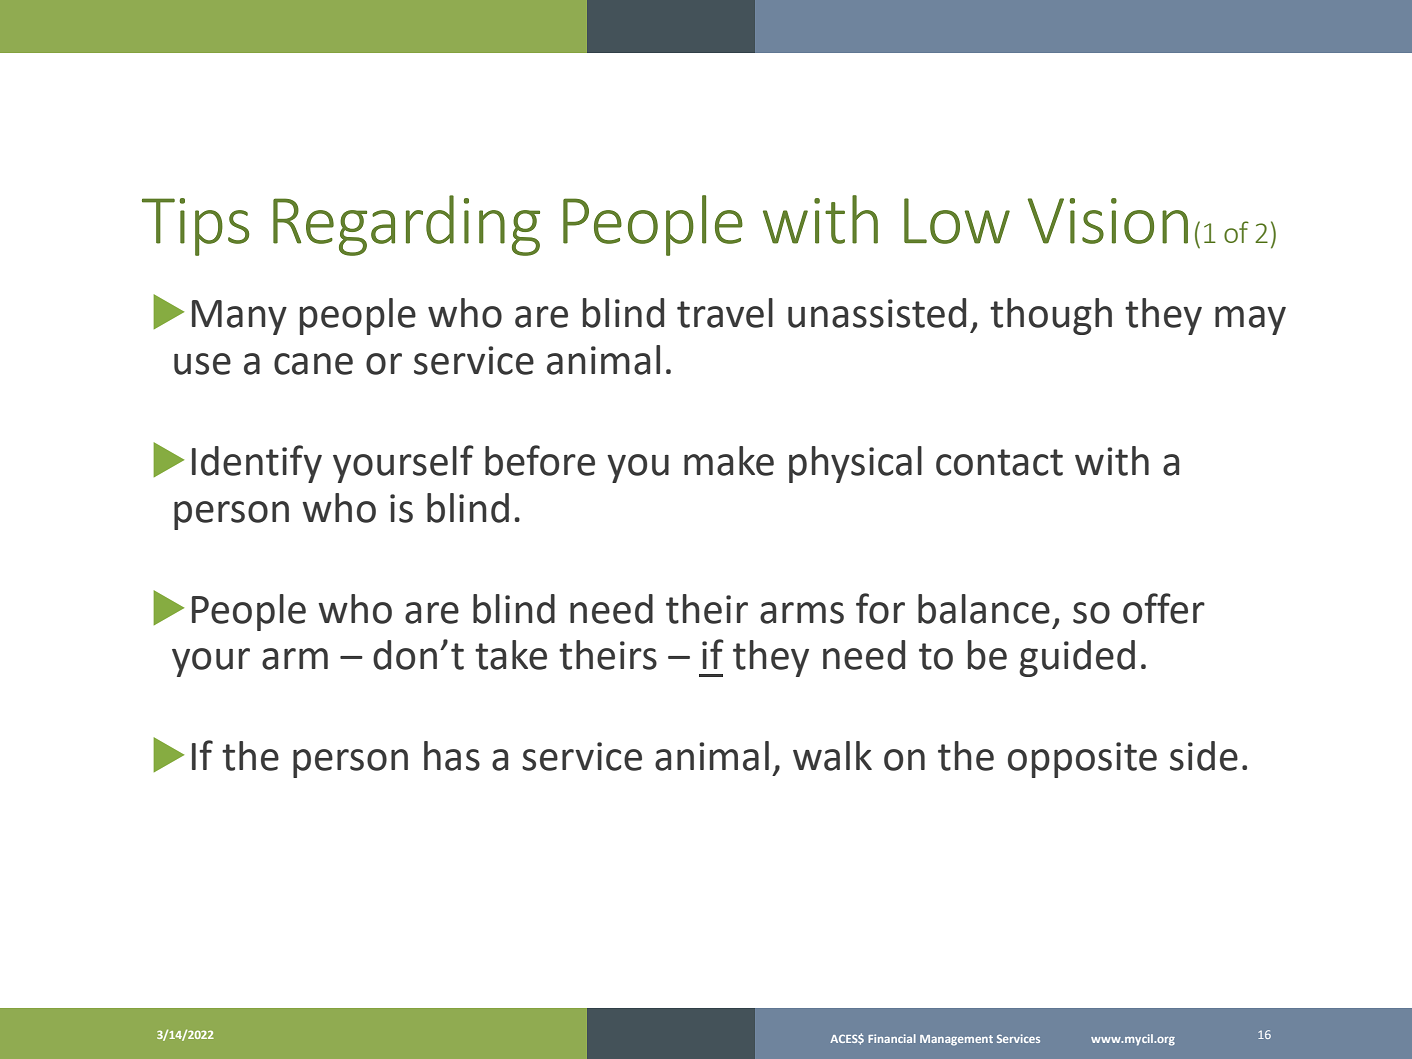 The image size is (1412, 1059). I want to click on Low, so click(957, 221).
